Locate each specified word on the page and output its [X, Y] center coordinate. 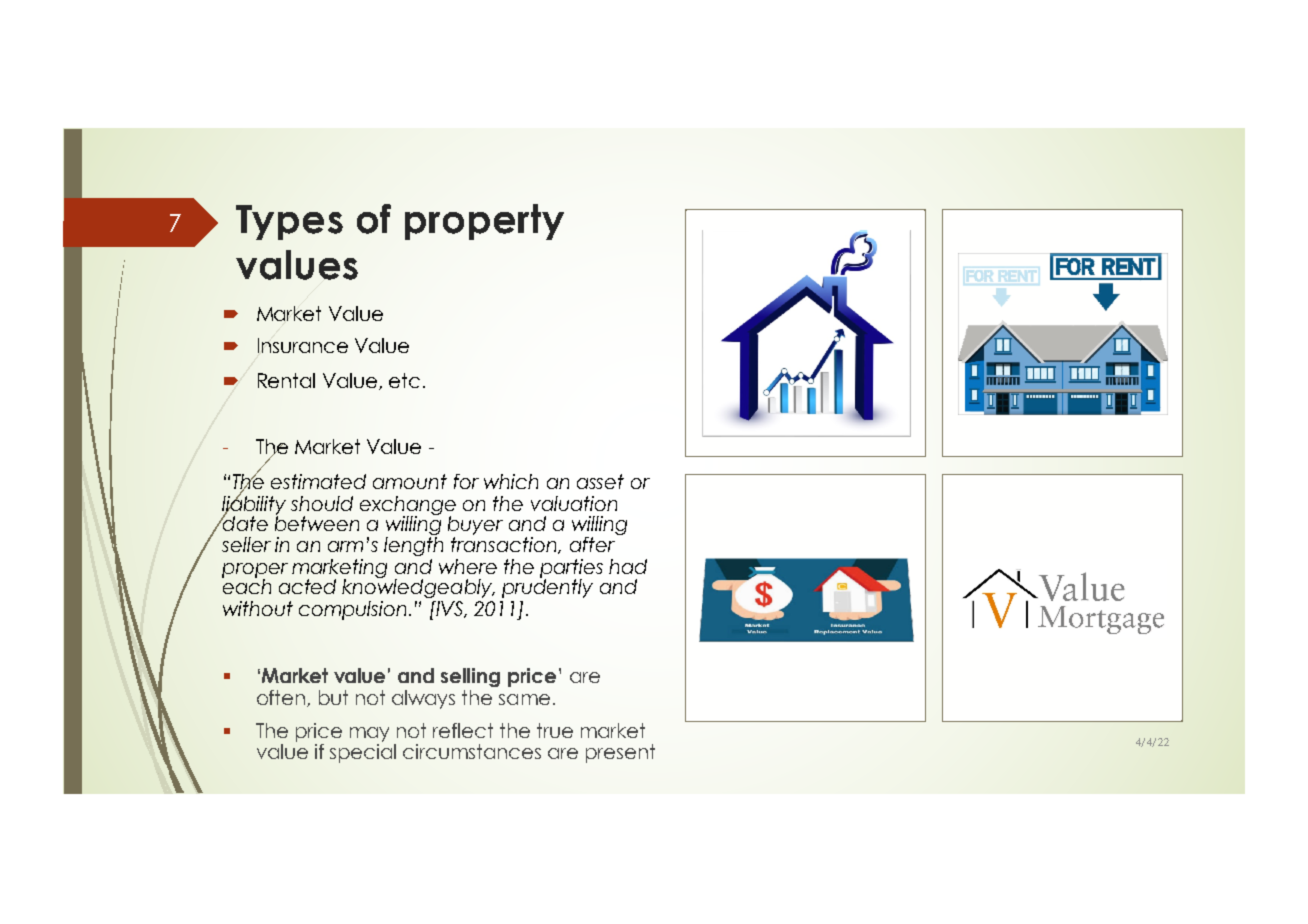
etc [404, 380]
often [281, 697]
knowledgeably [418, 587]
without [258, 608]
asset [600, 481]
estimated [318, 481]
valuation [574, 503]
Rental [286, 380]
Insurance [303, 345]
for [466, 481]
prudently [547, 587]
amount [410, 481]
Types [289, 222]
